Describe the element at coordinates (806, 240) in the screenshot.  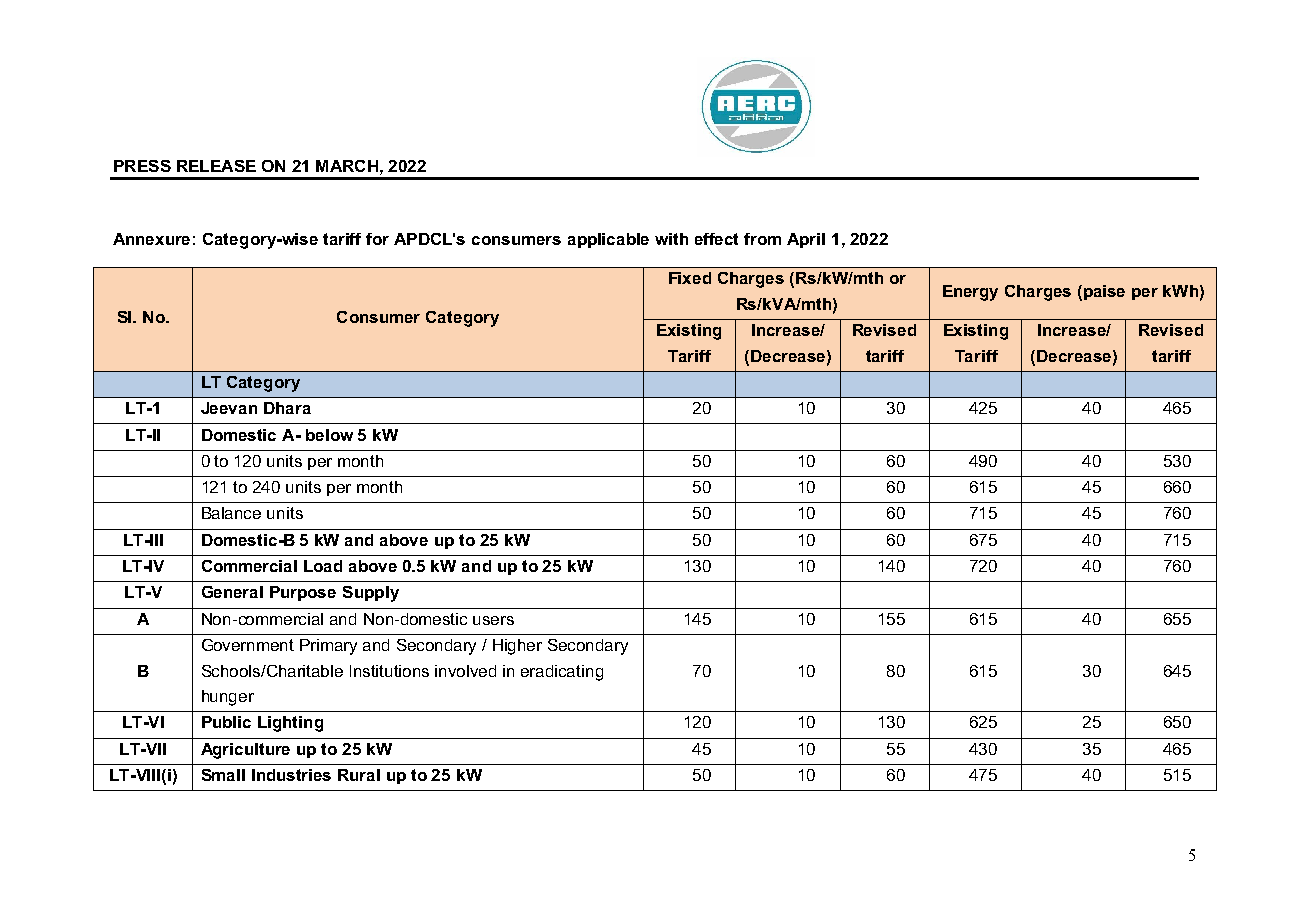
I see `April` at that location.
